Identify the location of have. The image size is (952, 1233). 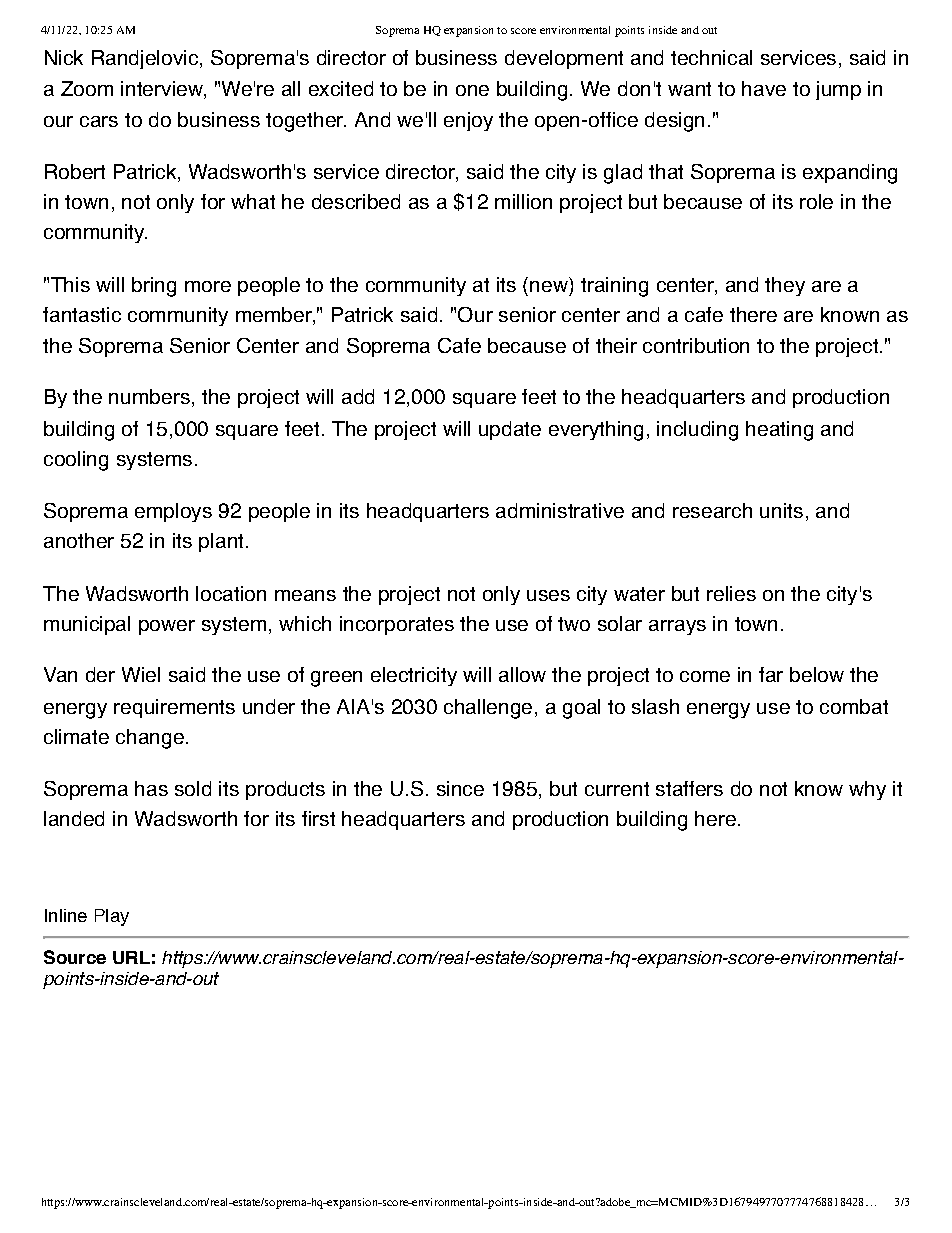
(764, 88).
